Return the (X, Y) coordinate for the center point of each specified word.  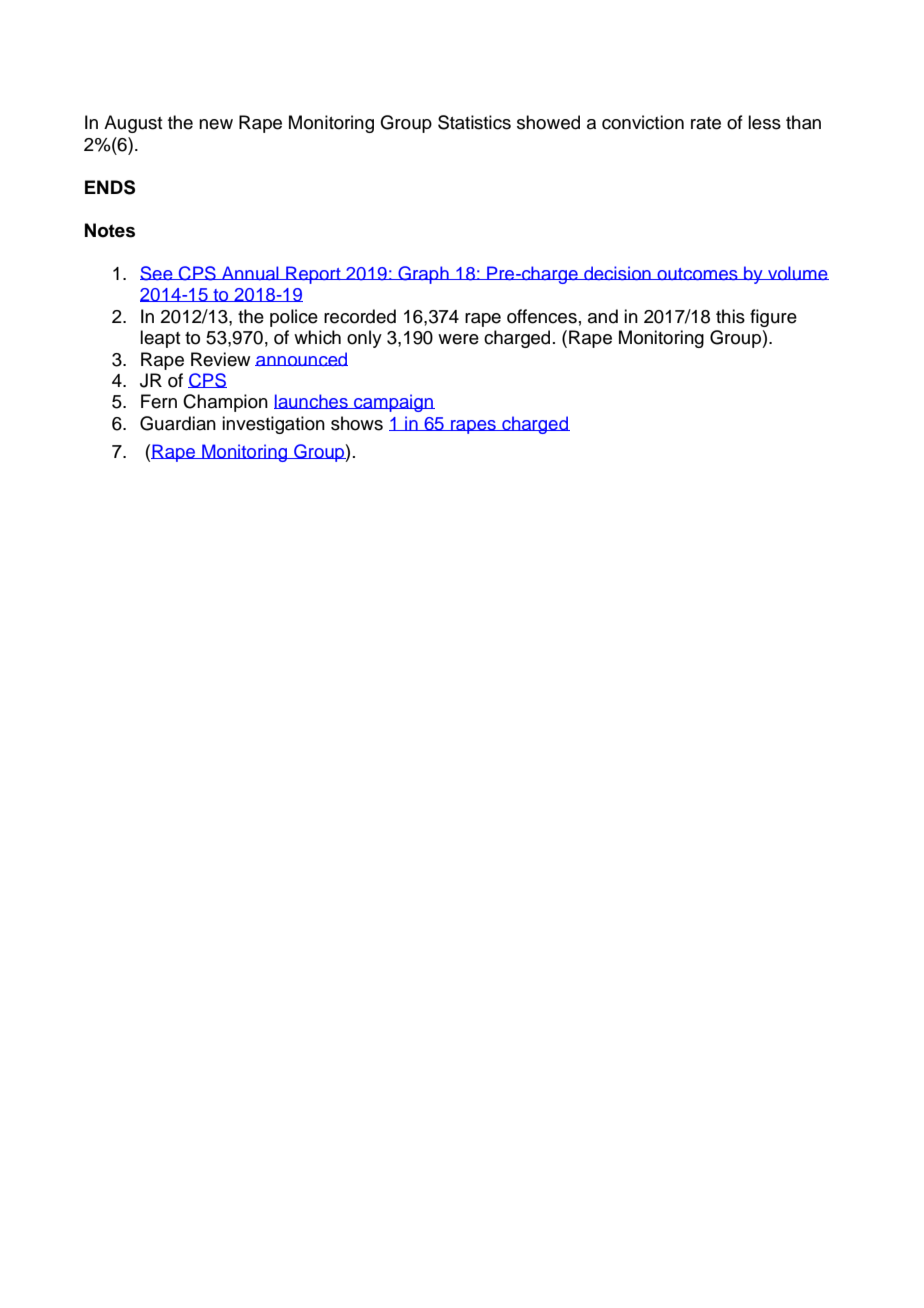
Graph (423, 275)
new (216, 124)
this (730, 316)
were (458, 339)
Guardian (178, 423)
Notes (110, 230)
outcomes (697, 274)
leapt (160, 339)
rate (706, 123)
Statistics (474, 122)
